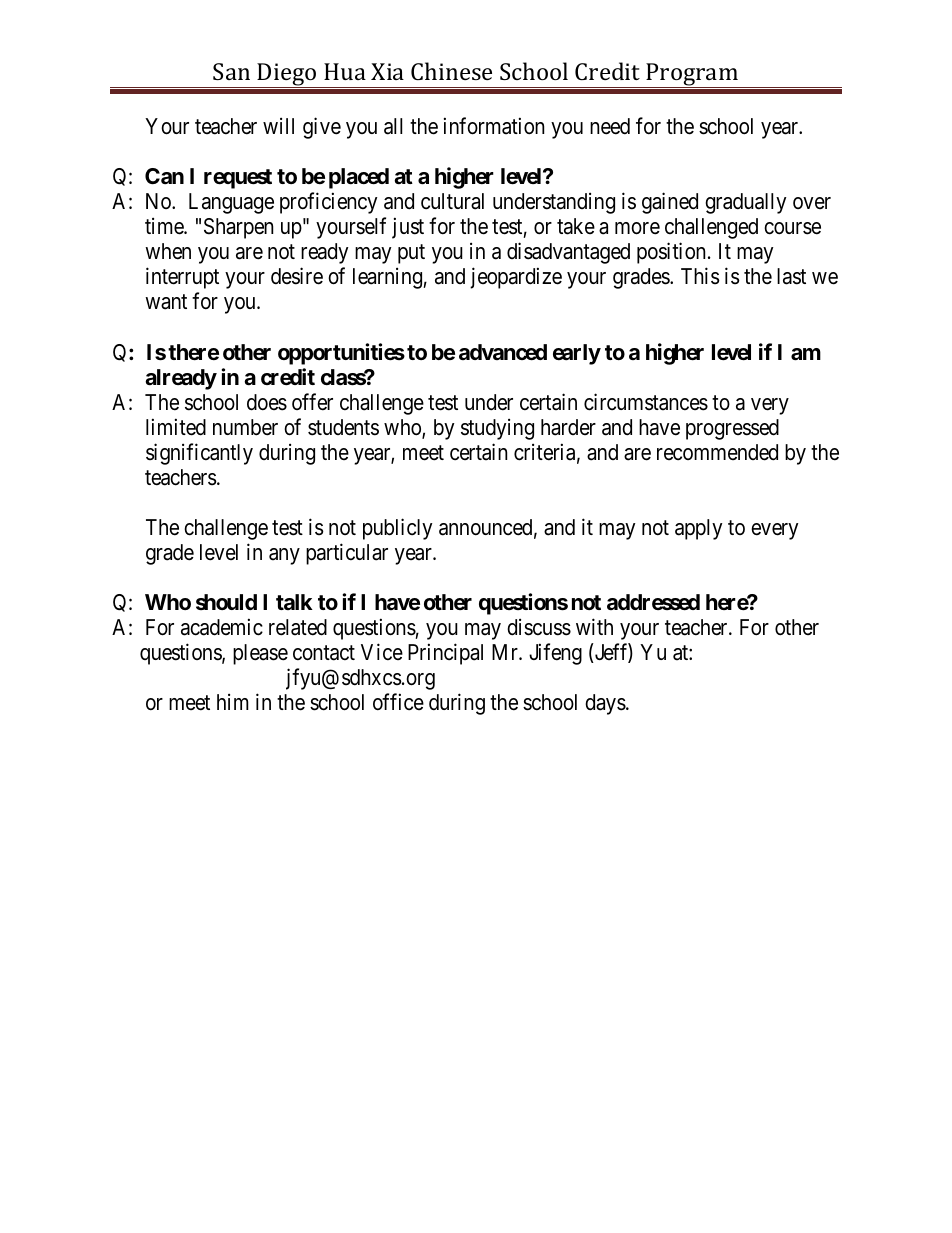 The width and height of the screenshot is (952, 1233). What do you see at coordinates (497, 429) in the screenshot?
I see `studying` at bounding box center [497, 429].
